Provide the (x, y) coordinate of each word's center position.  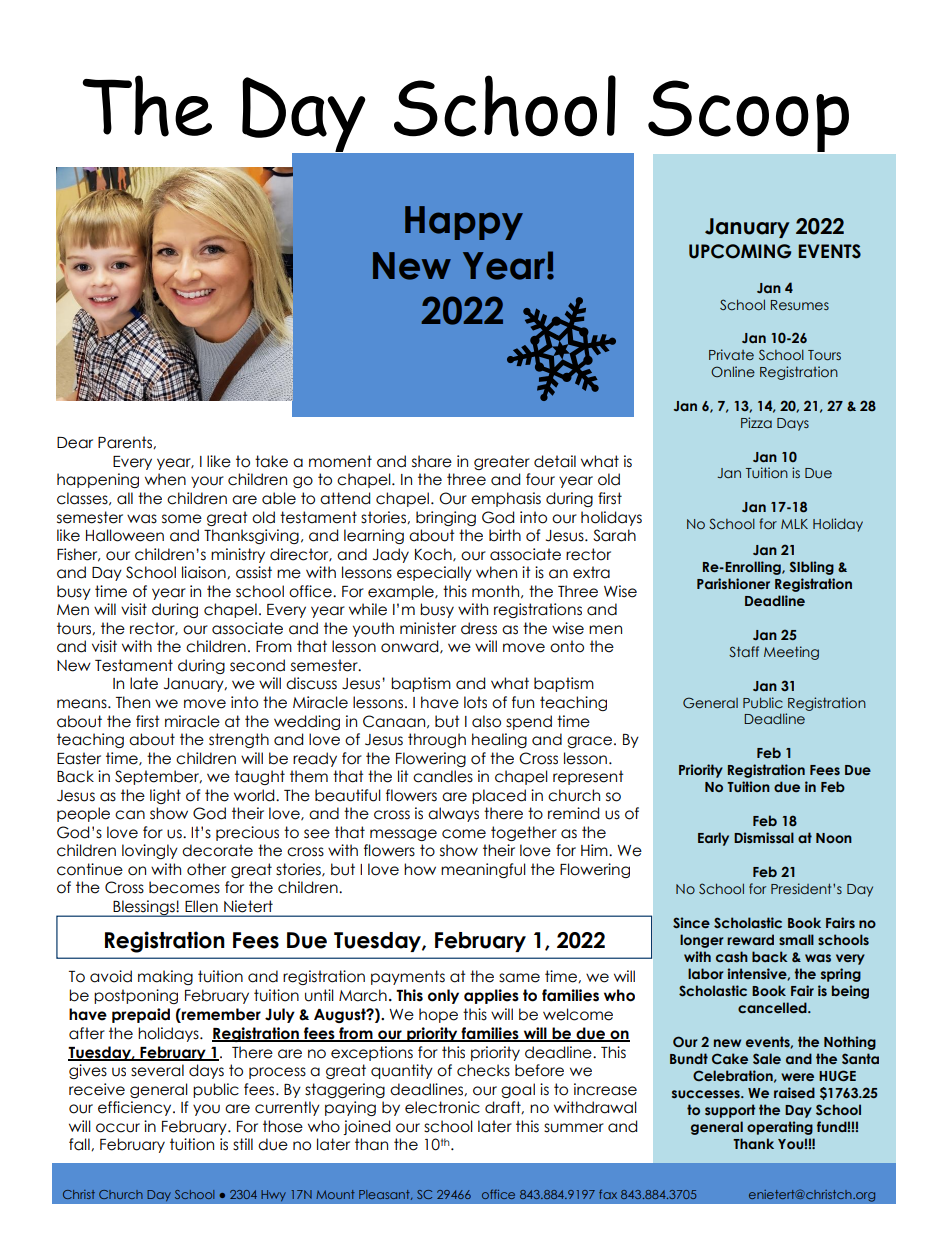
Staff (744, 651)
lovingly (150, 851)
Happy (464, 223)
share (432, 461)
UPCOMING (740, 251)
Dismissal (764, 837)
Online (733, 371)
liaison (205, 572)
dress (479, 628)
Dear (75, 443)
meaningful (483, 870)
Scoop (748, 116)
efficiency (136, 1108)
